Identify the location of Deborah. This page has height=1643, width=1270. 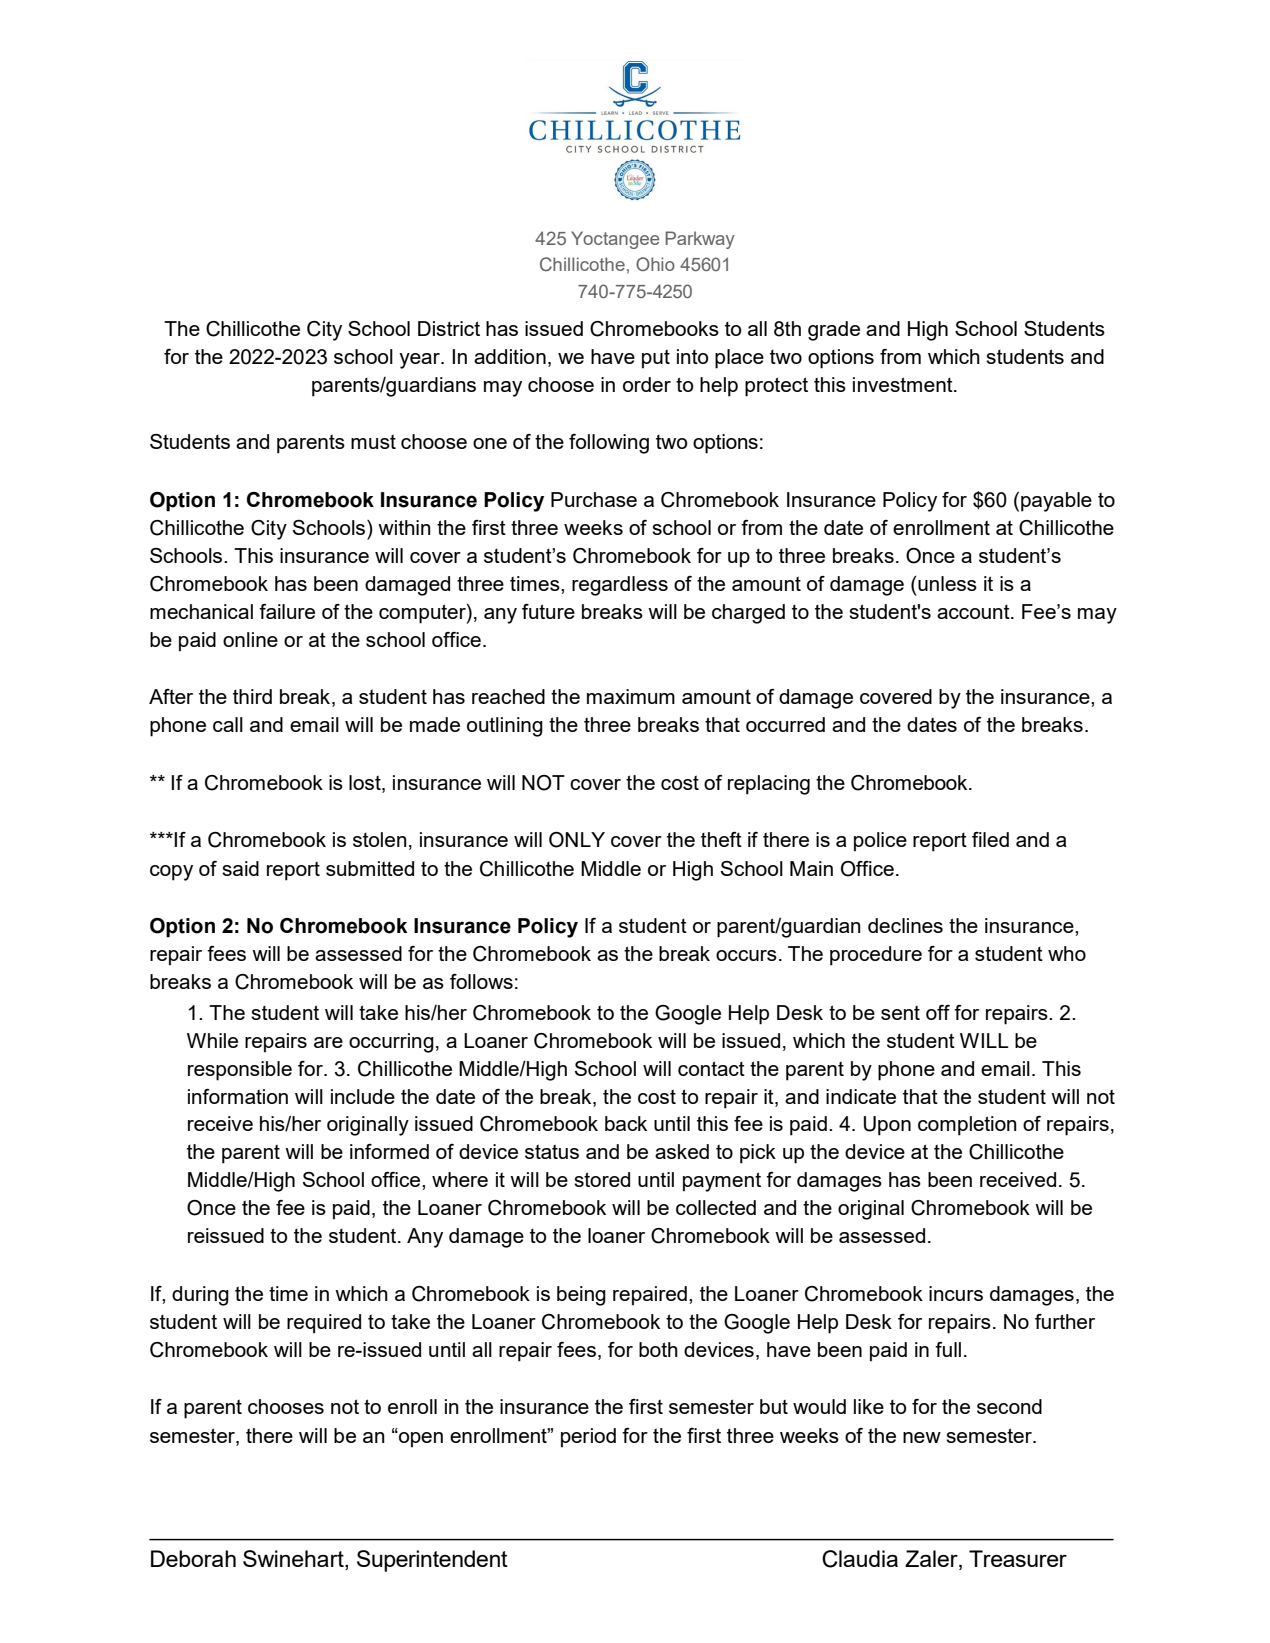
(193, 1558).
